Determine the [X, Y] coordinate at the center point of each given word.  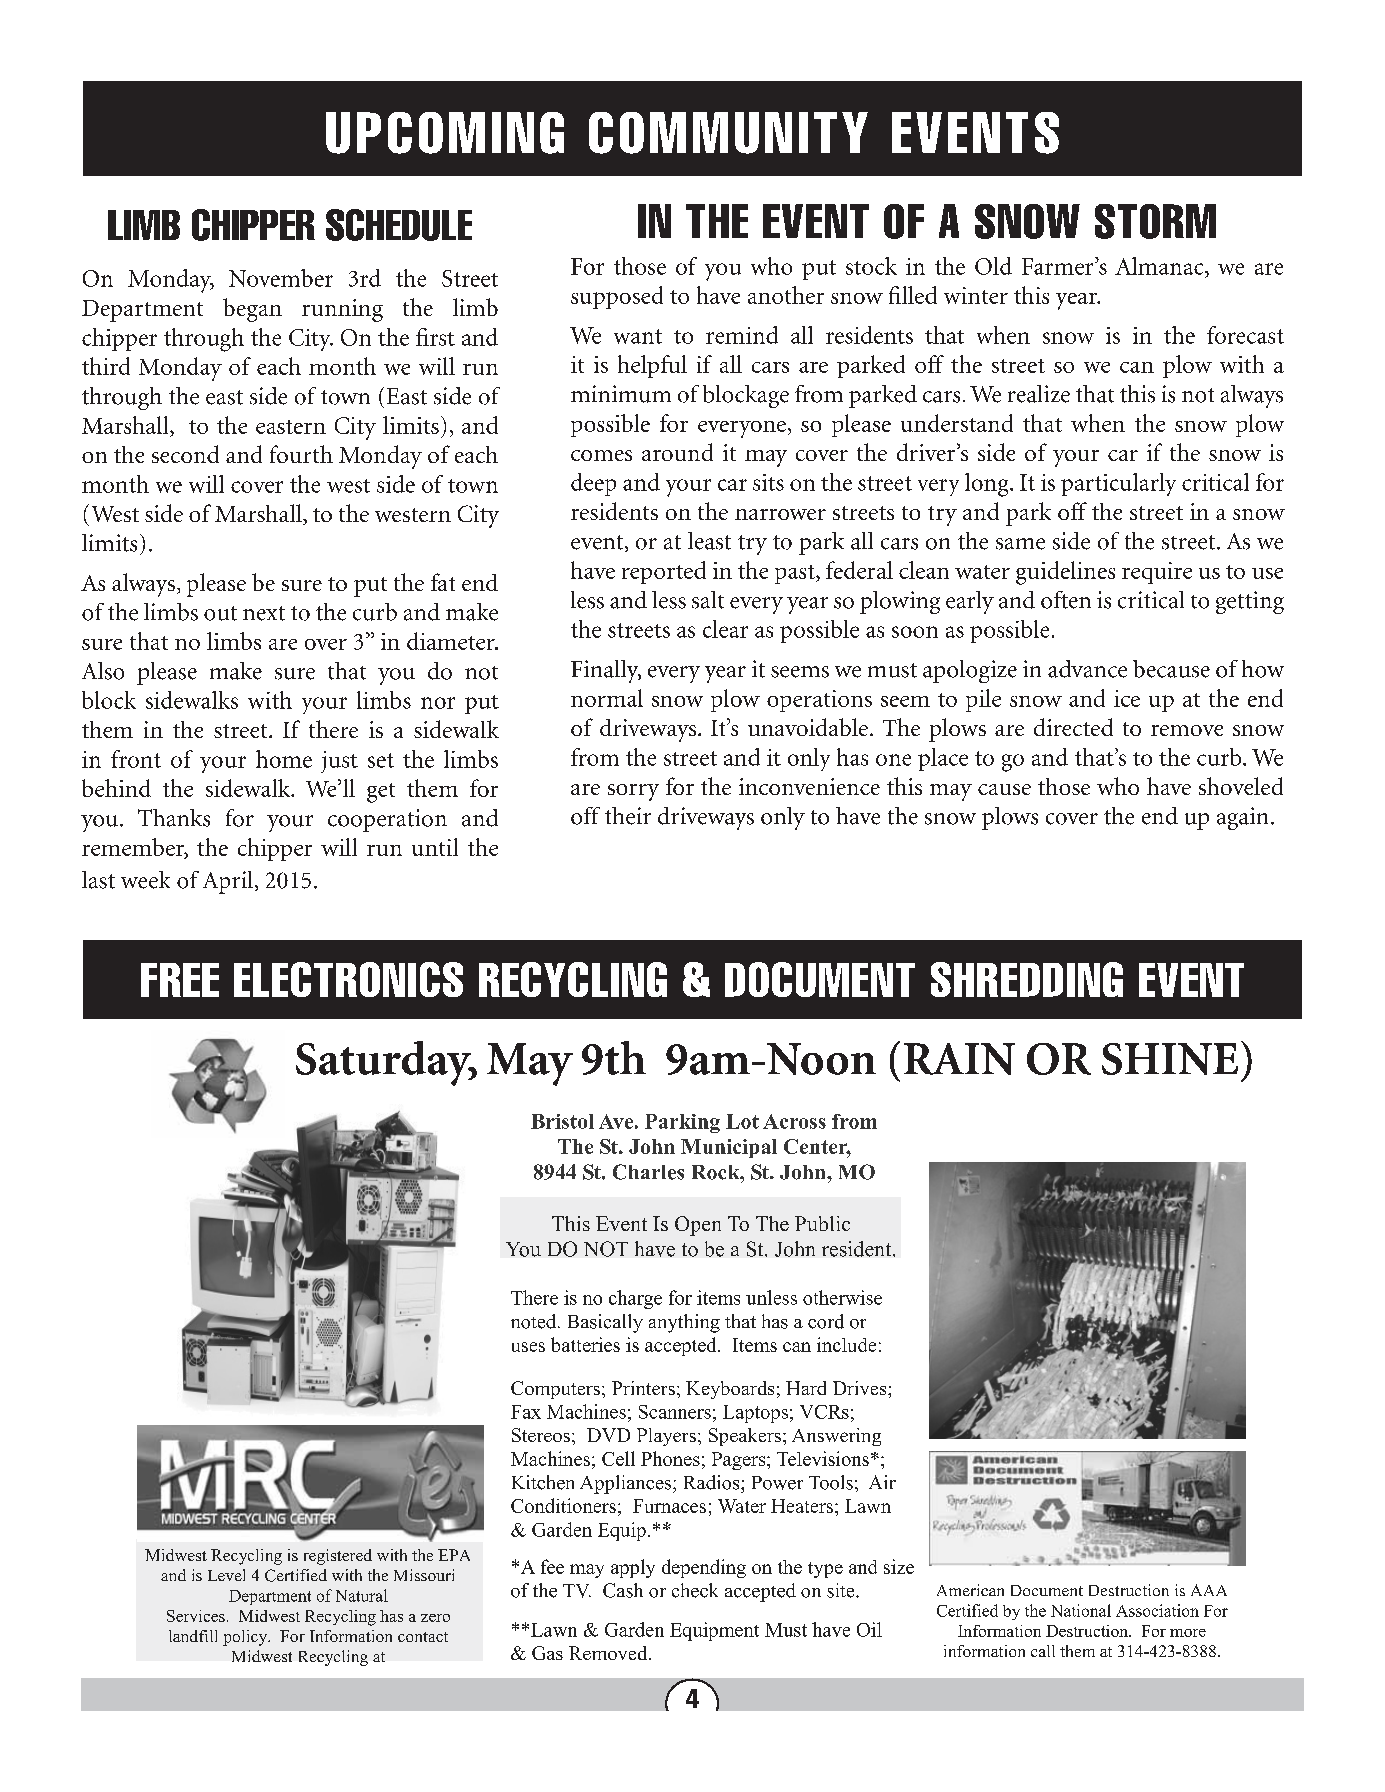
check [695, 1590]
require [1157, 573]
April [229, 882]
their [628, 816]
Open [698, 1226]
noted [535, 1321]
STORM [1155, 221]
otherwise [842, 1297]
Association [1157, 1610]
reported [664, 572]
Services [196, 1616]
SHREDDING [1027, 979]
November [281, 278]
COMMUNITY [728, 133]
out [220, 613]
